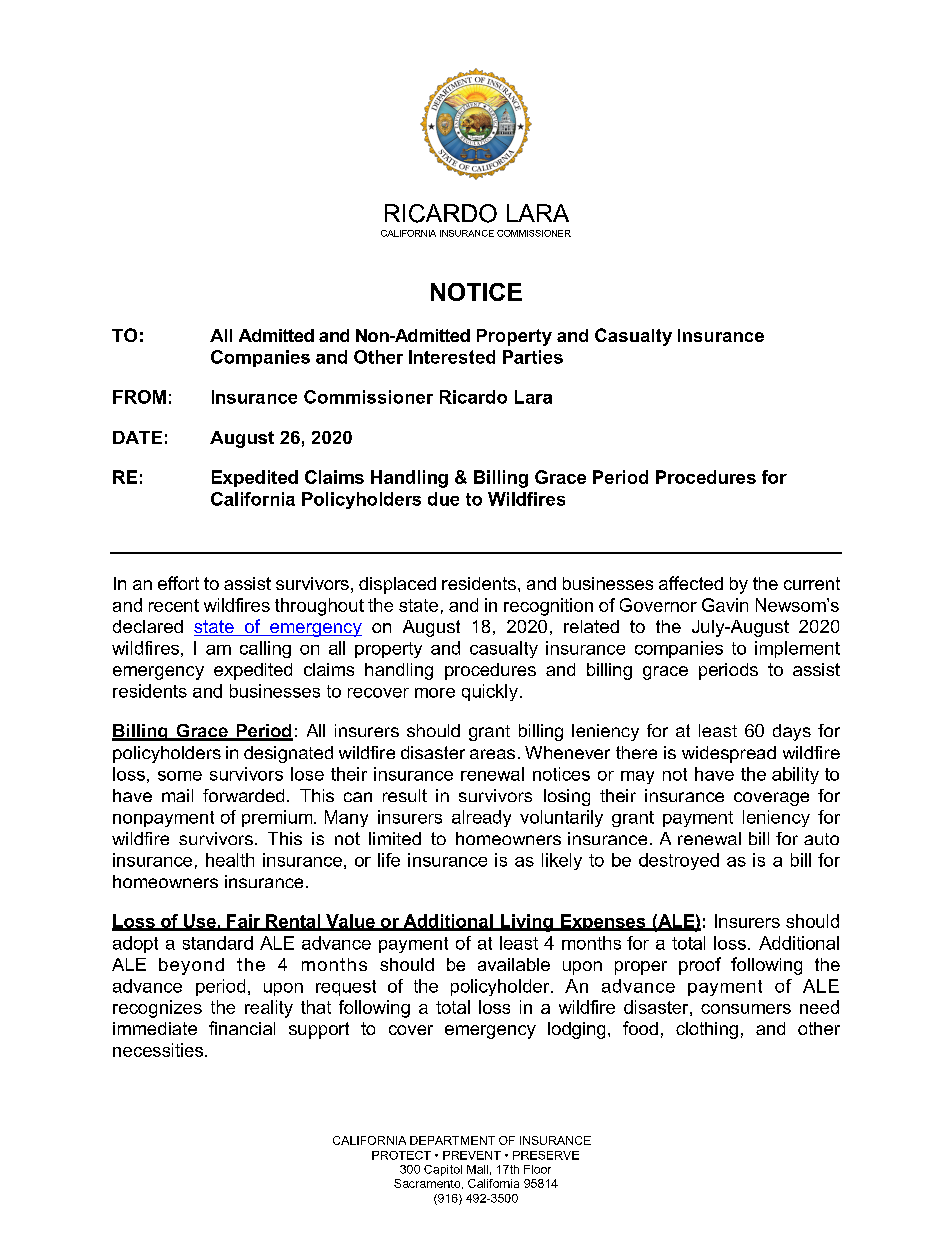  What do you see at coordinates (401, 1155) in the page?
I see `PROTECT` at bounding box center [401, 1155].
